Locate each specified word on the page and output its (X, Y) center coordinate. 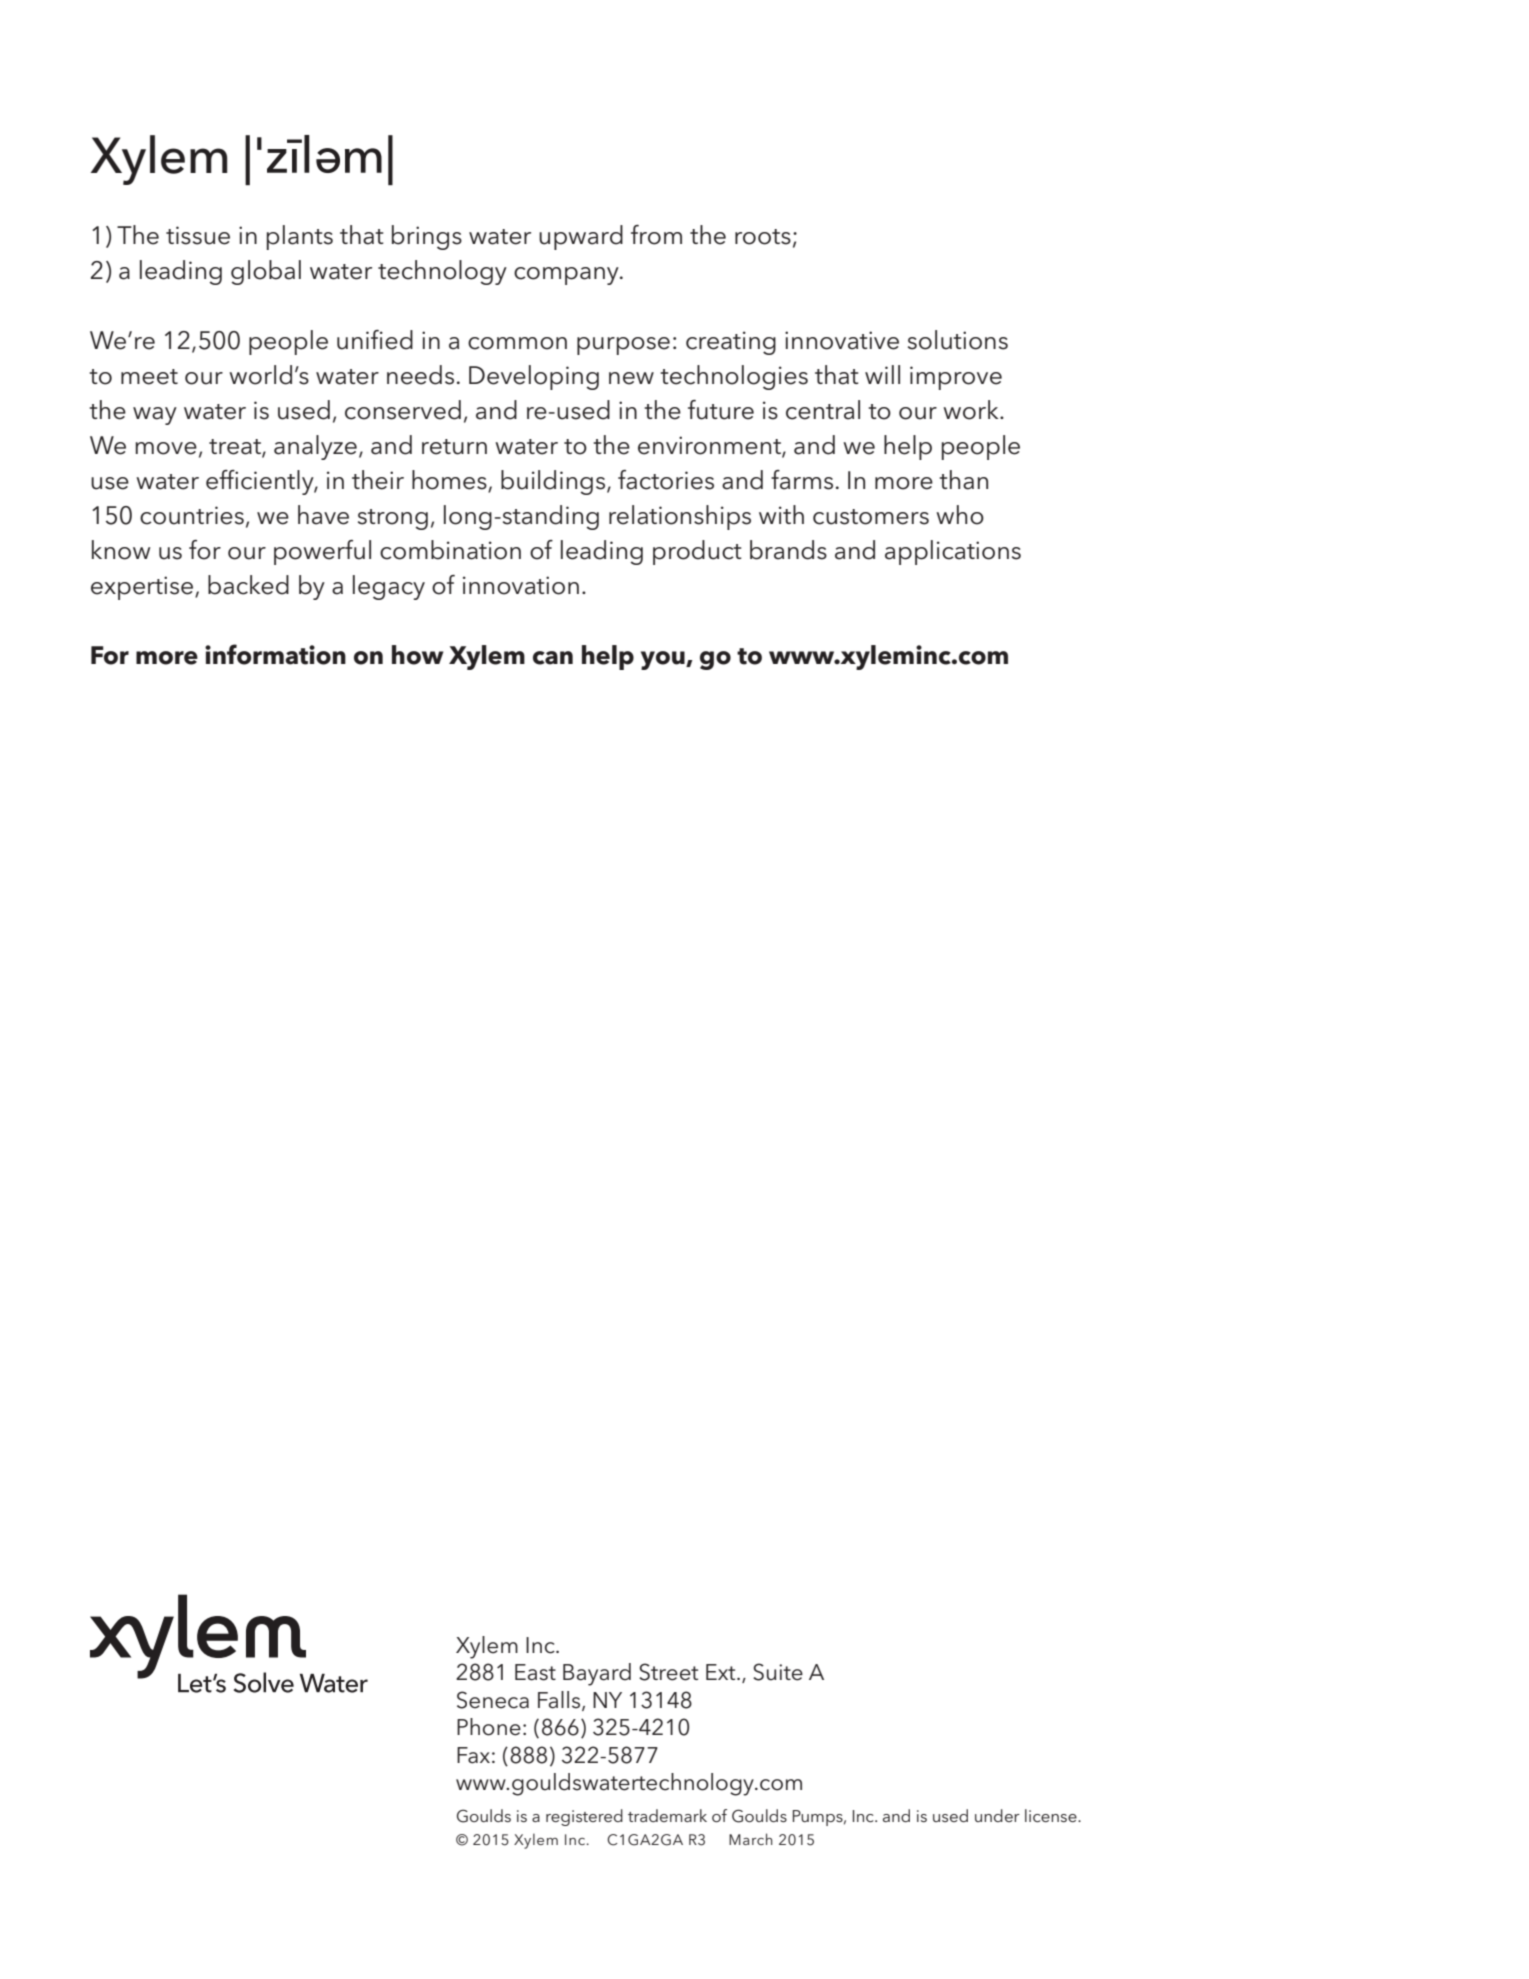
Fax (473, 1755)
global (266, 272)
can (553, 658)
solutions (958, 340)
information (275, 654)
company (567, 276)
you (664, 660)
